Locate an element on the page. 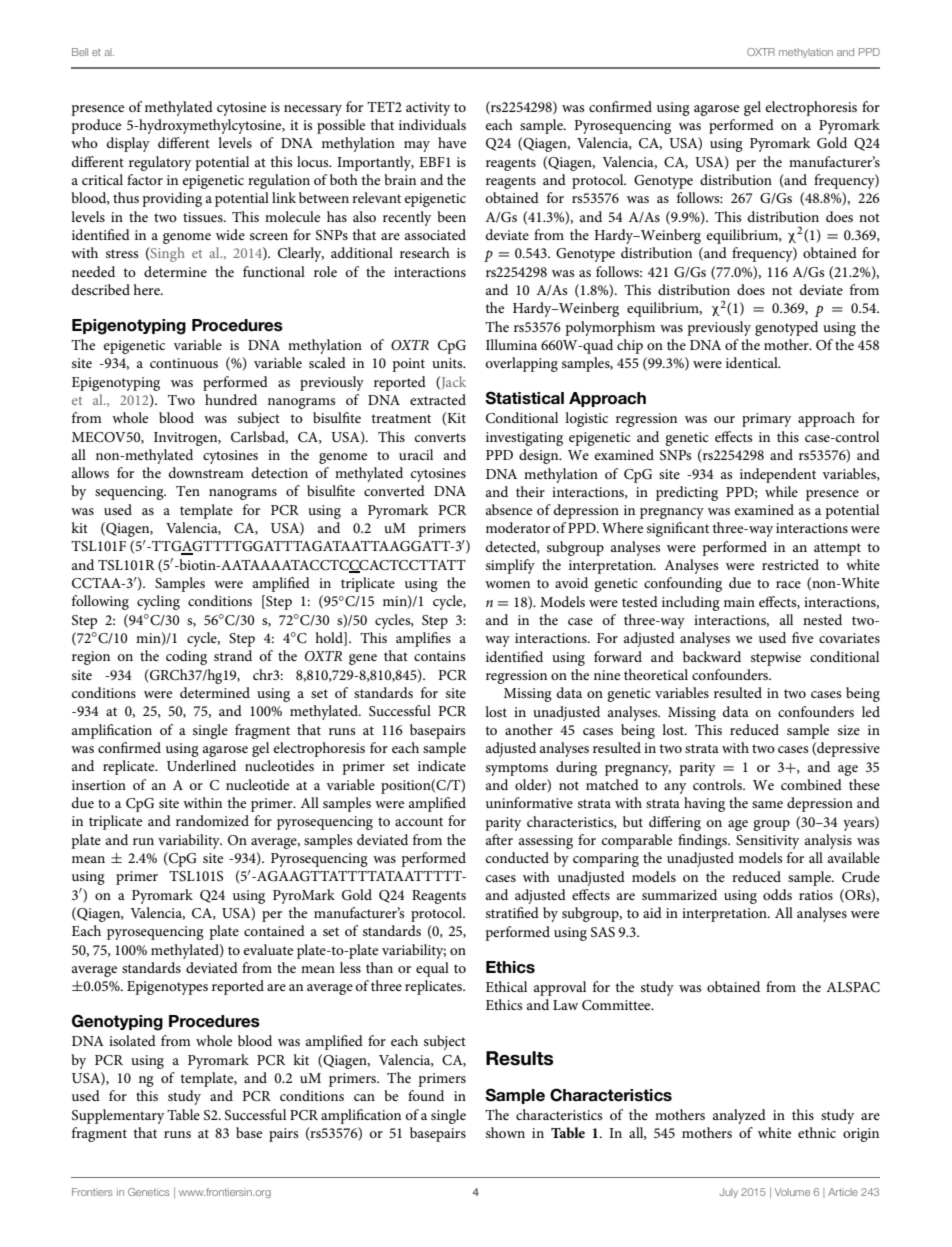 This document has height=1247, width=952. identical is located at coordinates (753, 362).
